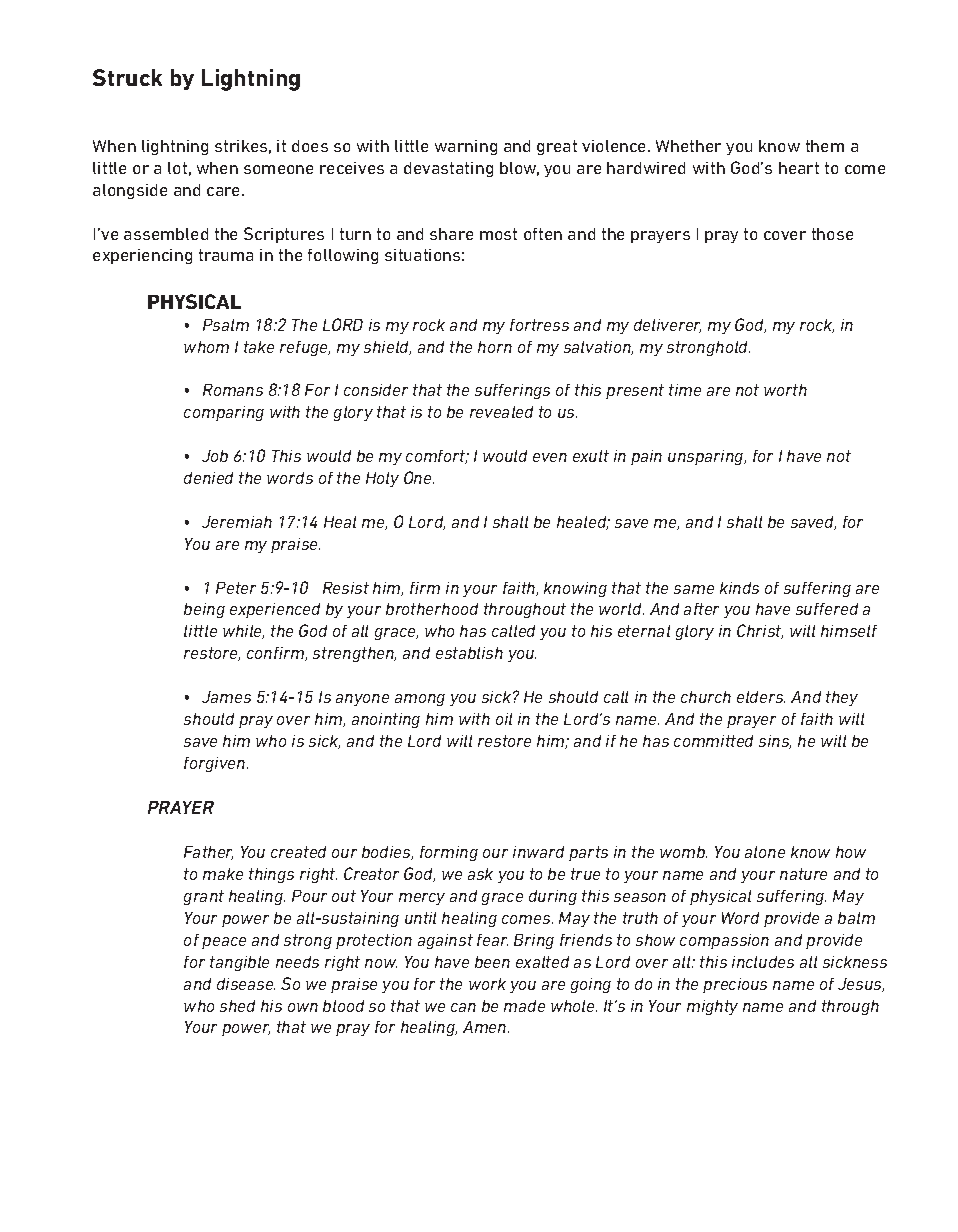 The height and width of the screenshot is (1232, 958). Describe the element at coordinates (466, 147) in the screenshot. I see `warning` at that location.
